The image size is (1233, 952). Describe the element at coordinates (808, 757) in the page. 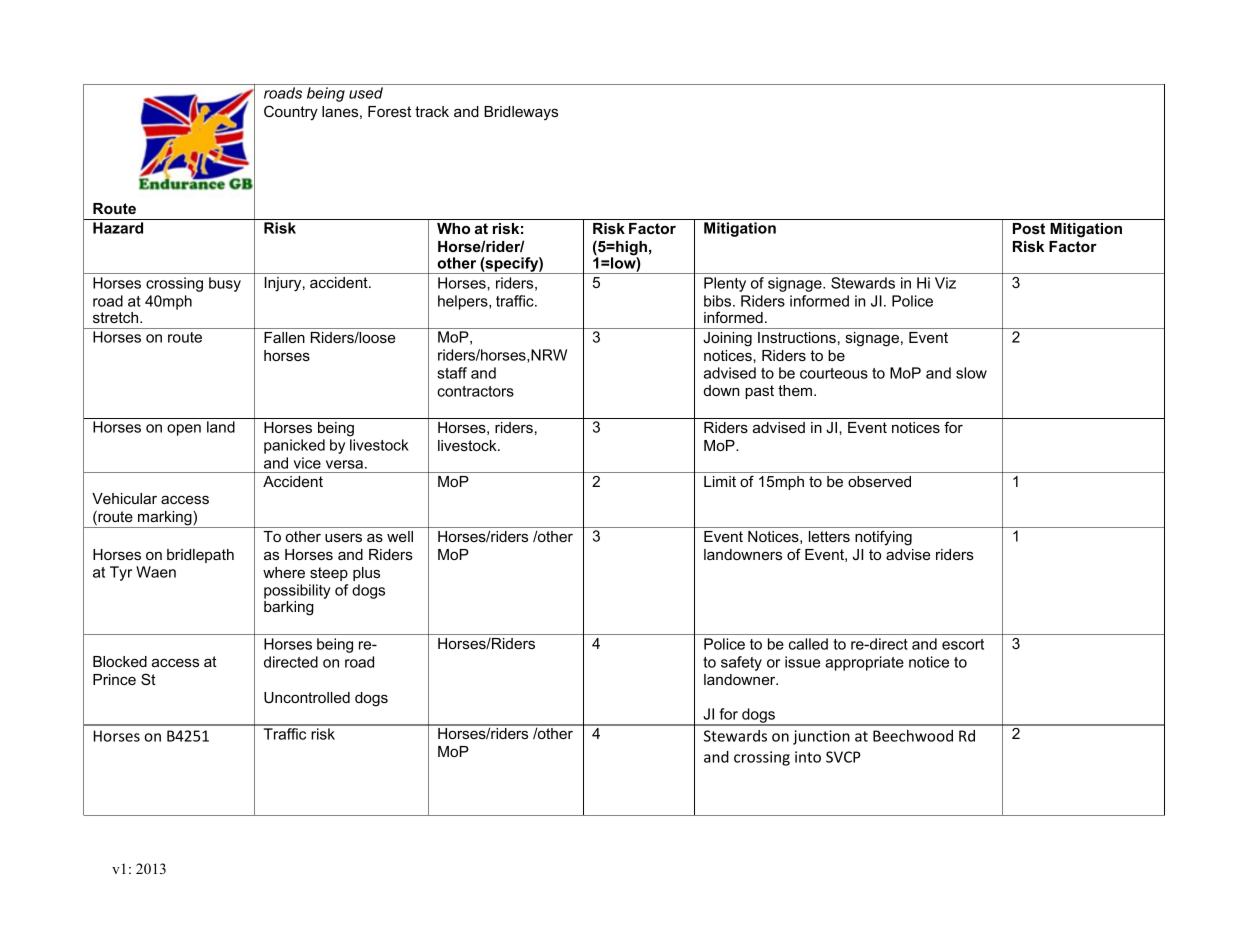

I see `into` at that location.
